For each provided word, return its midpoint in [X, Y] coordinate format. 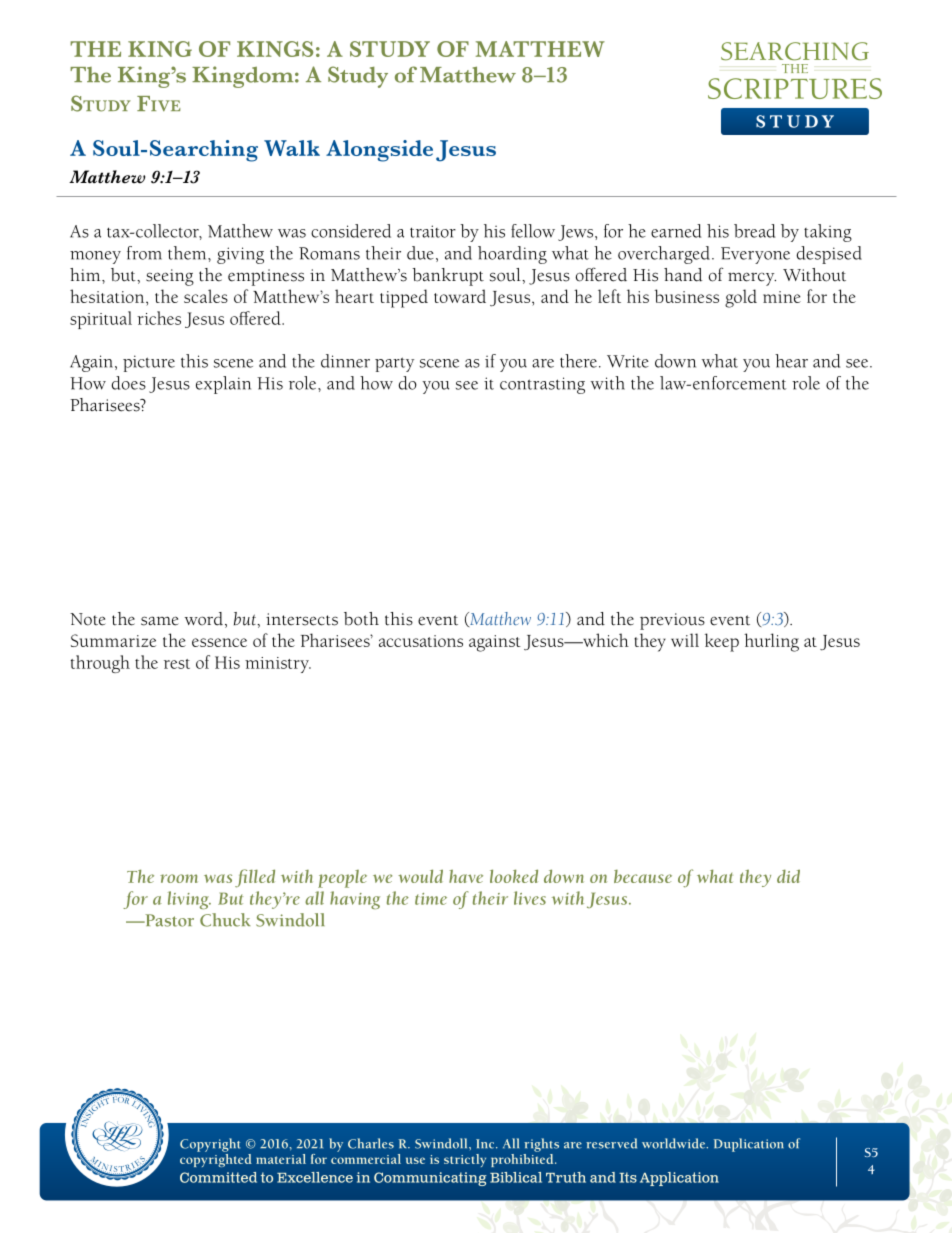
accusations [421, 641]
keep [722, 642]
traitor [433, 231]
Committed [218, 1177]
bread [754, 231]
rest [177, 664]
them [188, 253]
